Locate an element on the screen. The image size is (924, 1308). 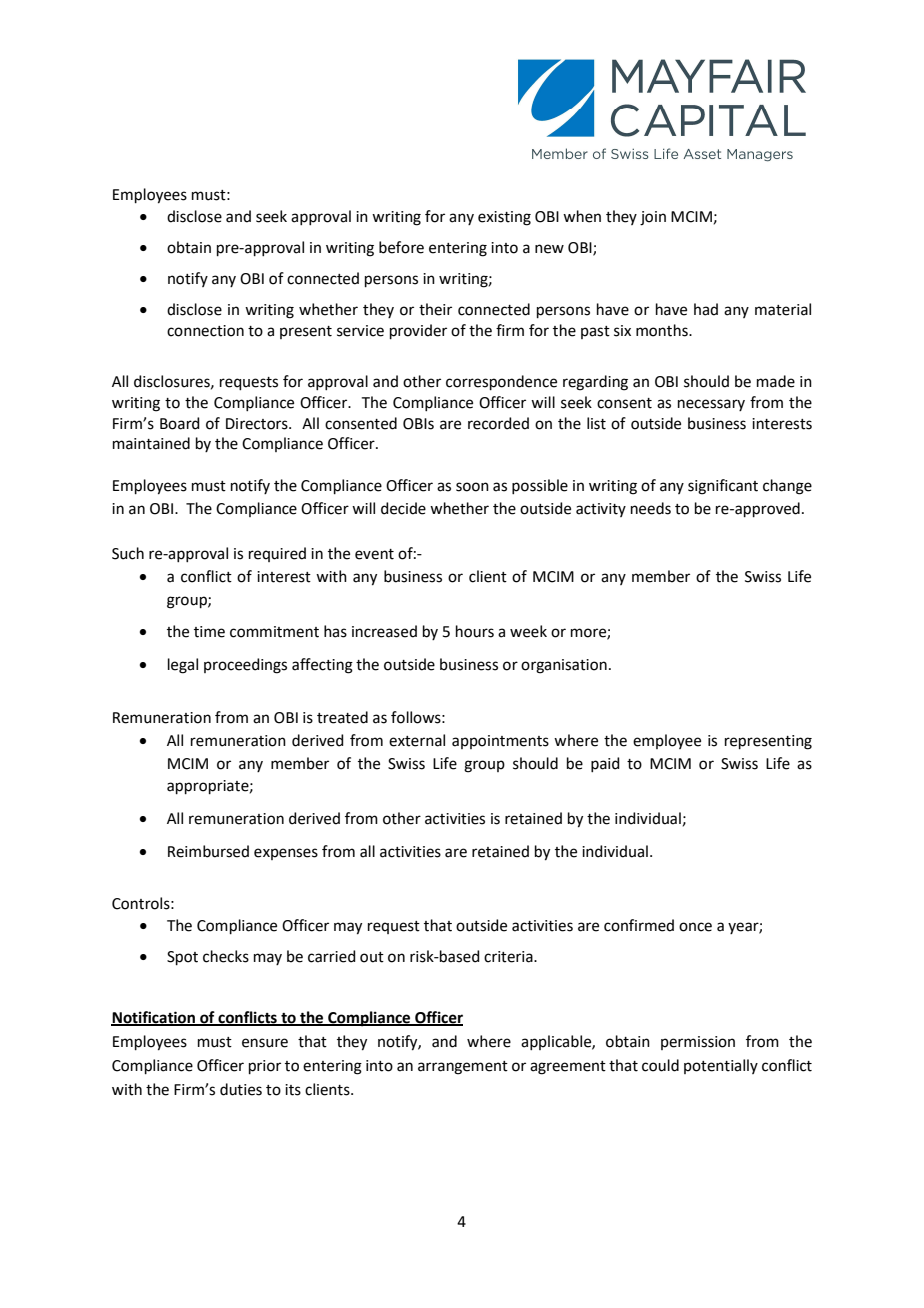
duties is located at coordinates (241, 1089).
